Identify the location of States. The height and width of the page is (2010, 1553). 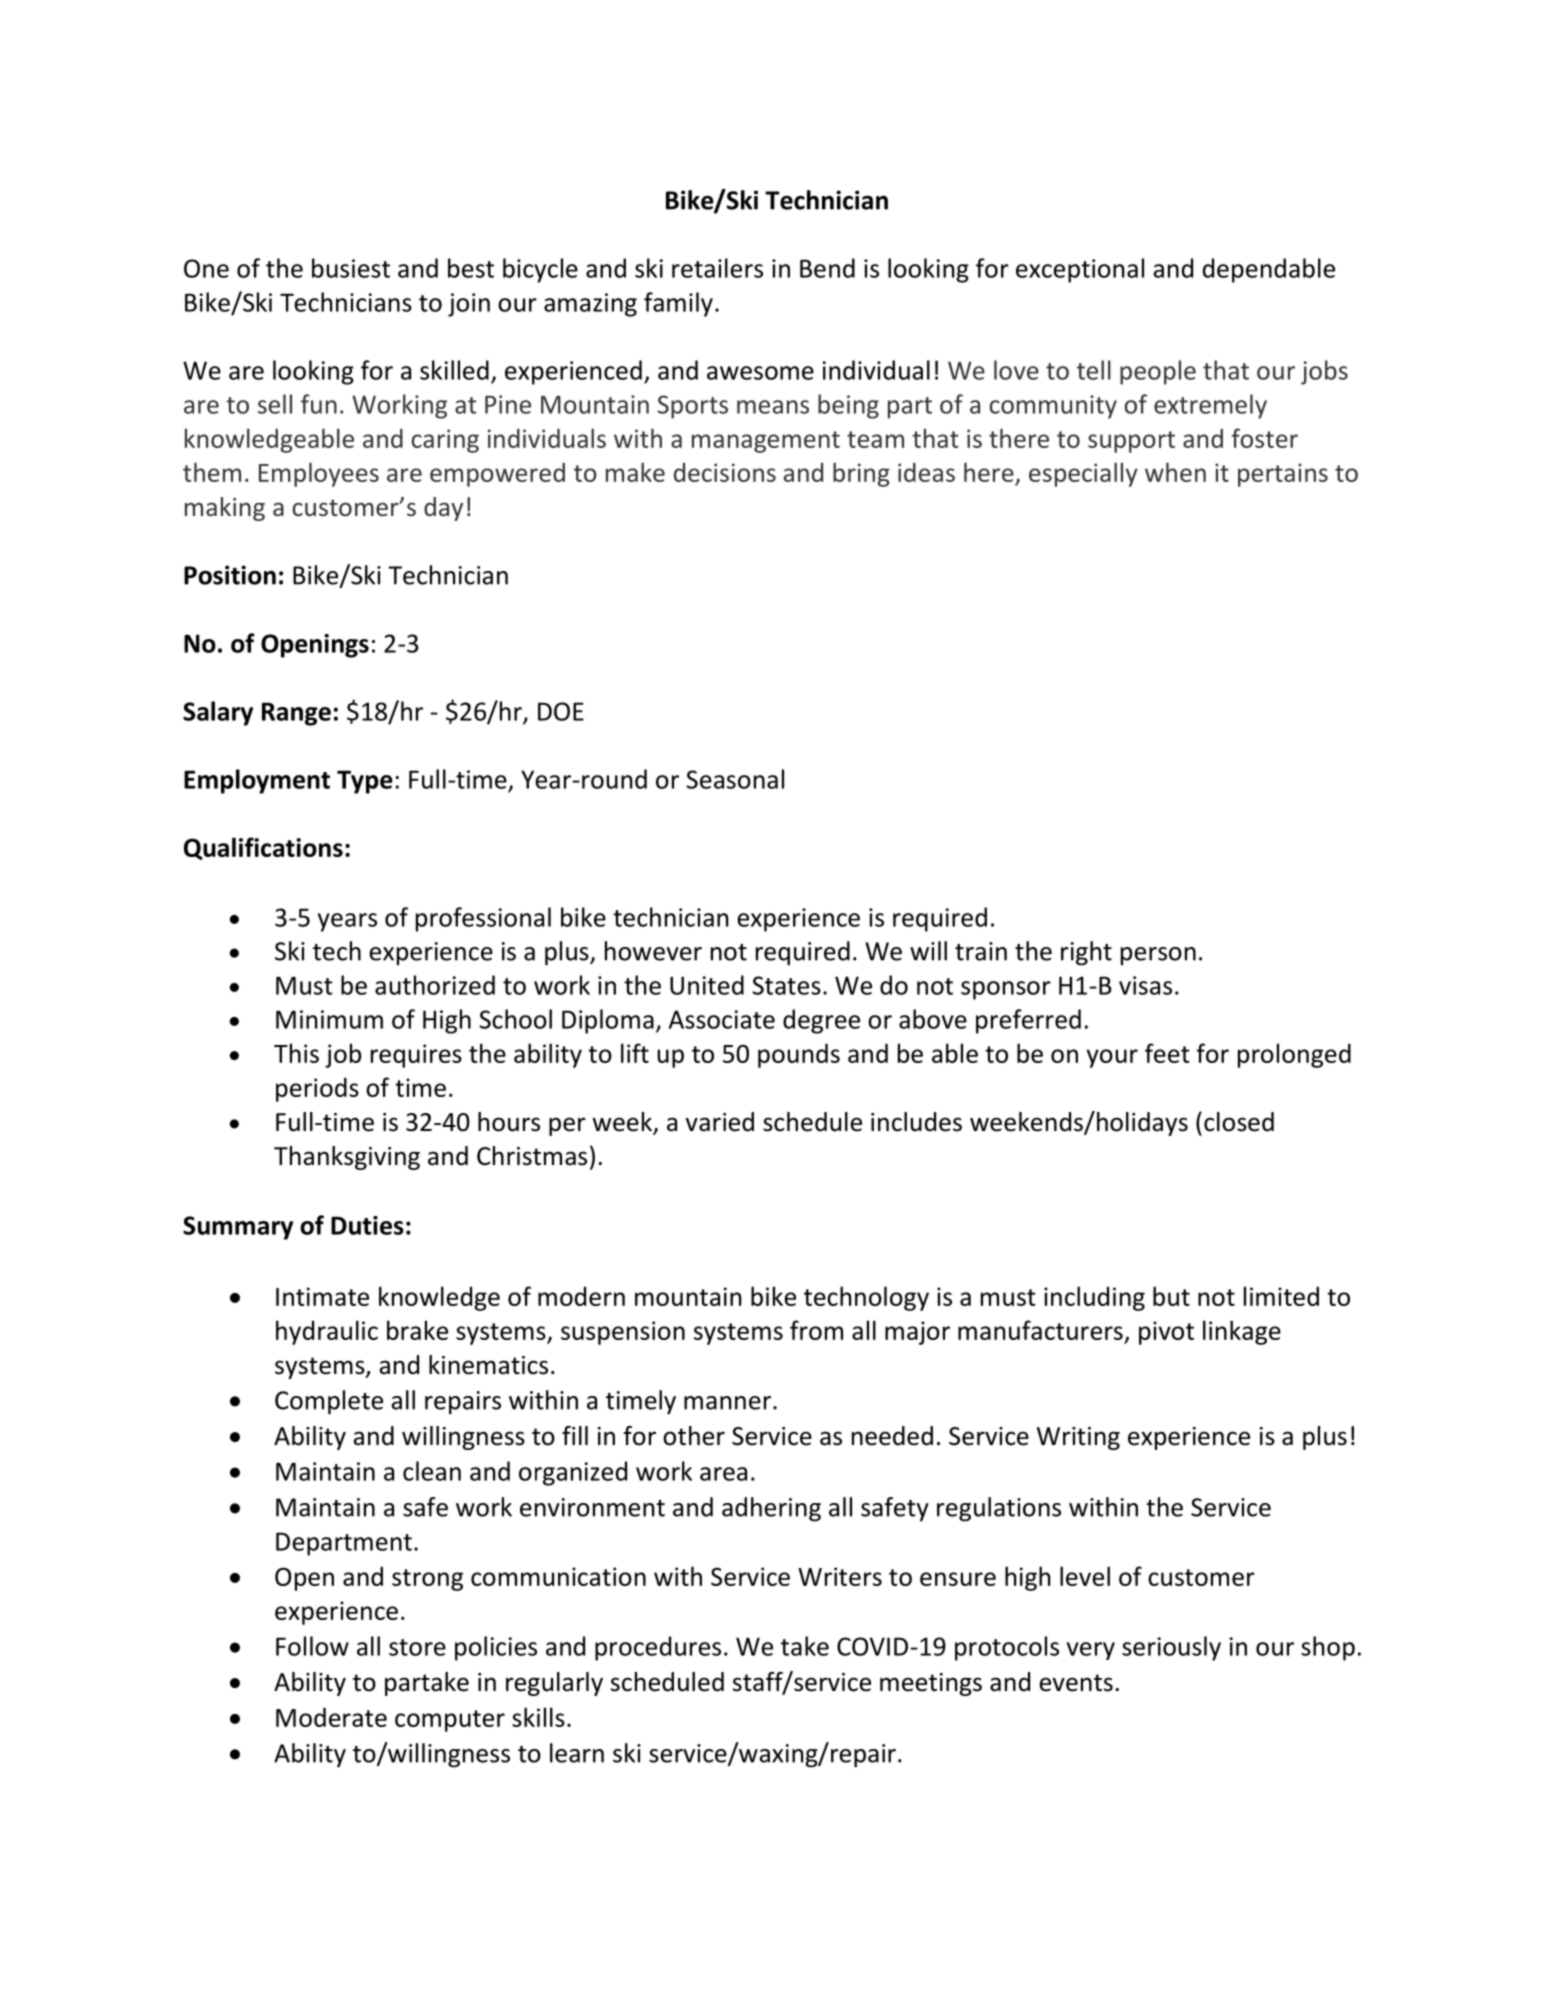
(786, 985).
